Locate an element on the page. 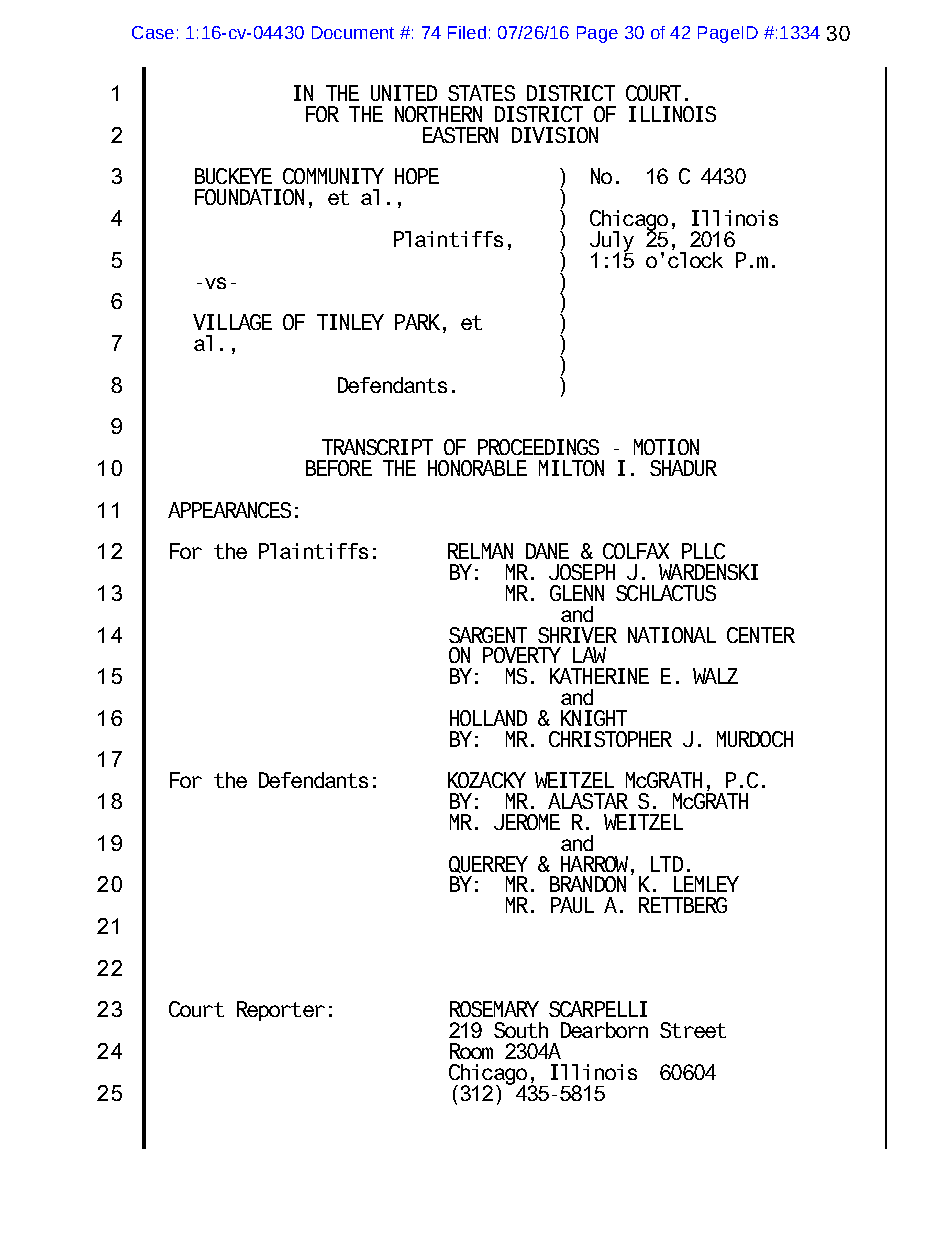  MOTION is located at coordinates (666, 447).
